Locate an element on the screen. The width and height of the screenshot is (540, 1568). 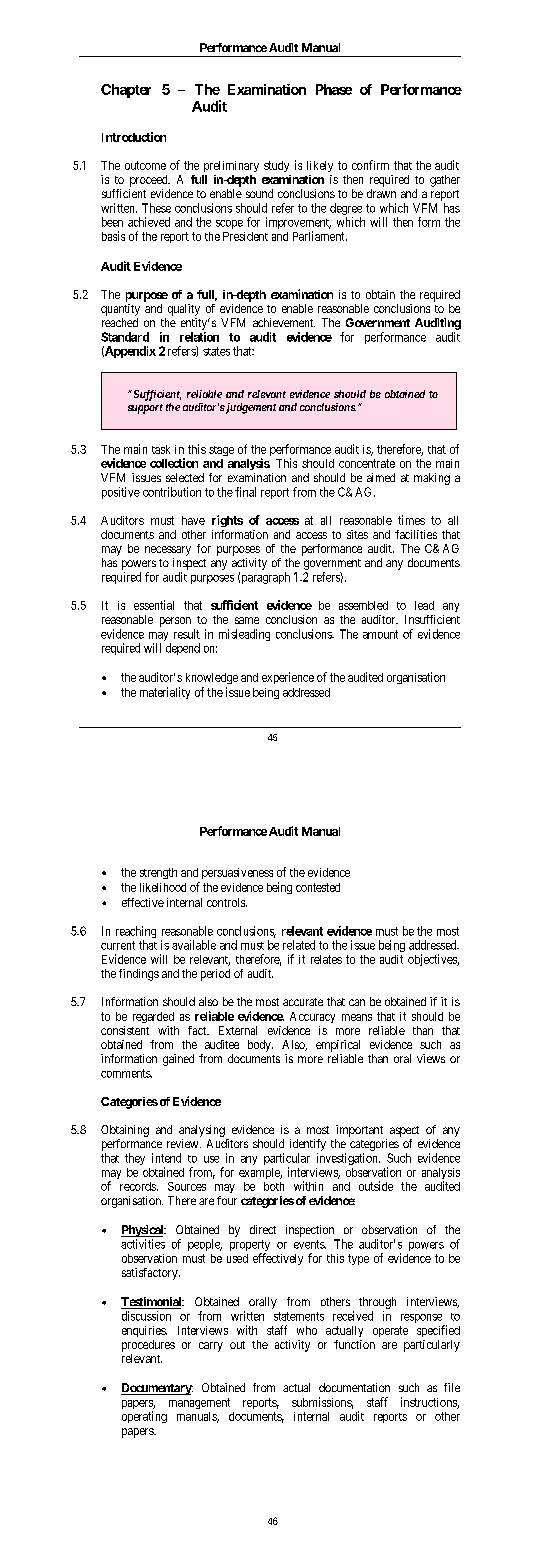
gather is located at coordinates (445, 181).
